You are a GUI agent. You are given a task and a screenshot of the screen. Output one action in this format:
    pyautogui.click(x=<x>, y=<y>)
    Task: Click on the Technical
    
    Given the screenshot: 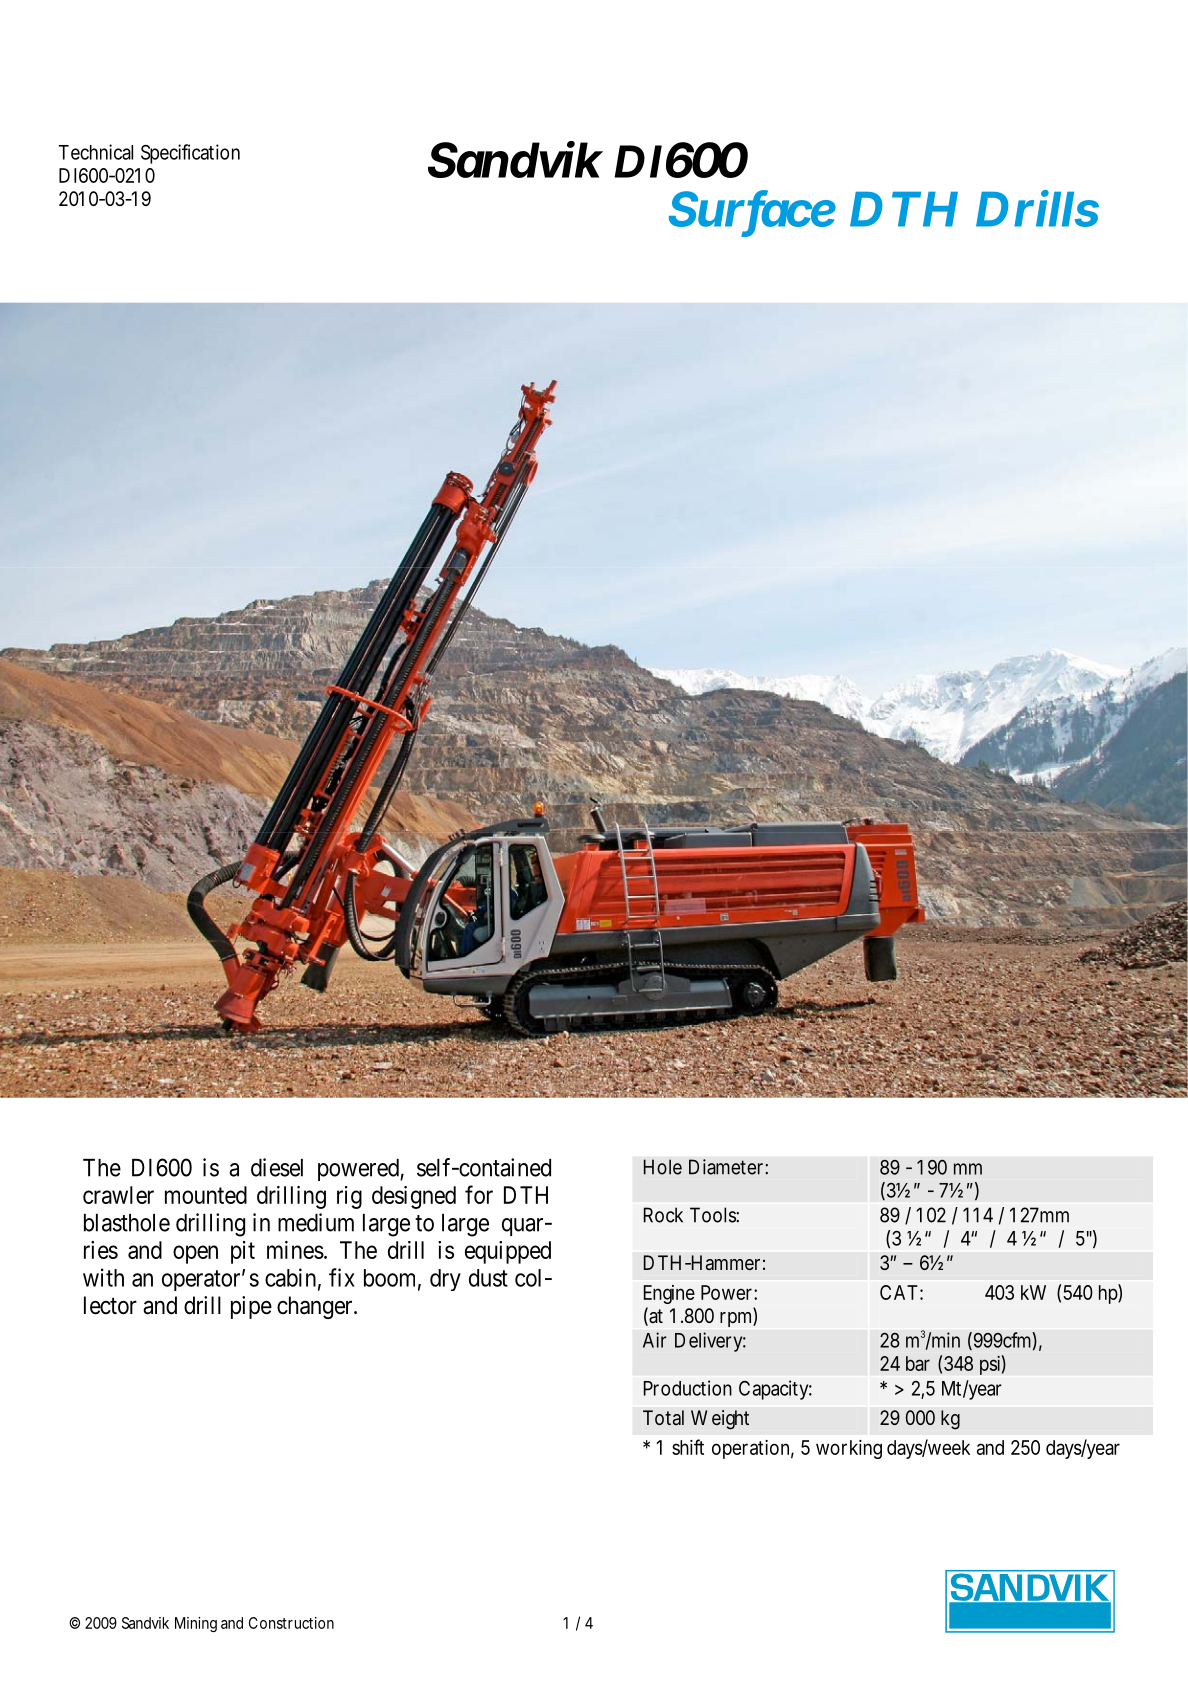 What is the action you would take?
    pyautogui.click(x=96, y=152)
